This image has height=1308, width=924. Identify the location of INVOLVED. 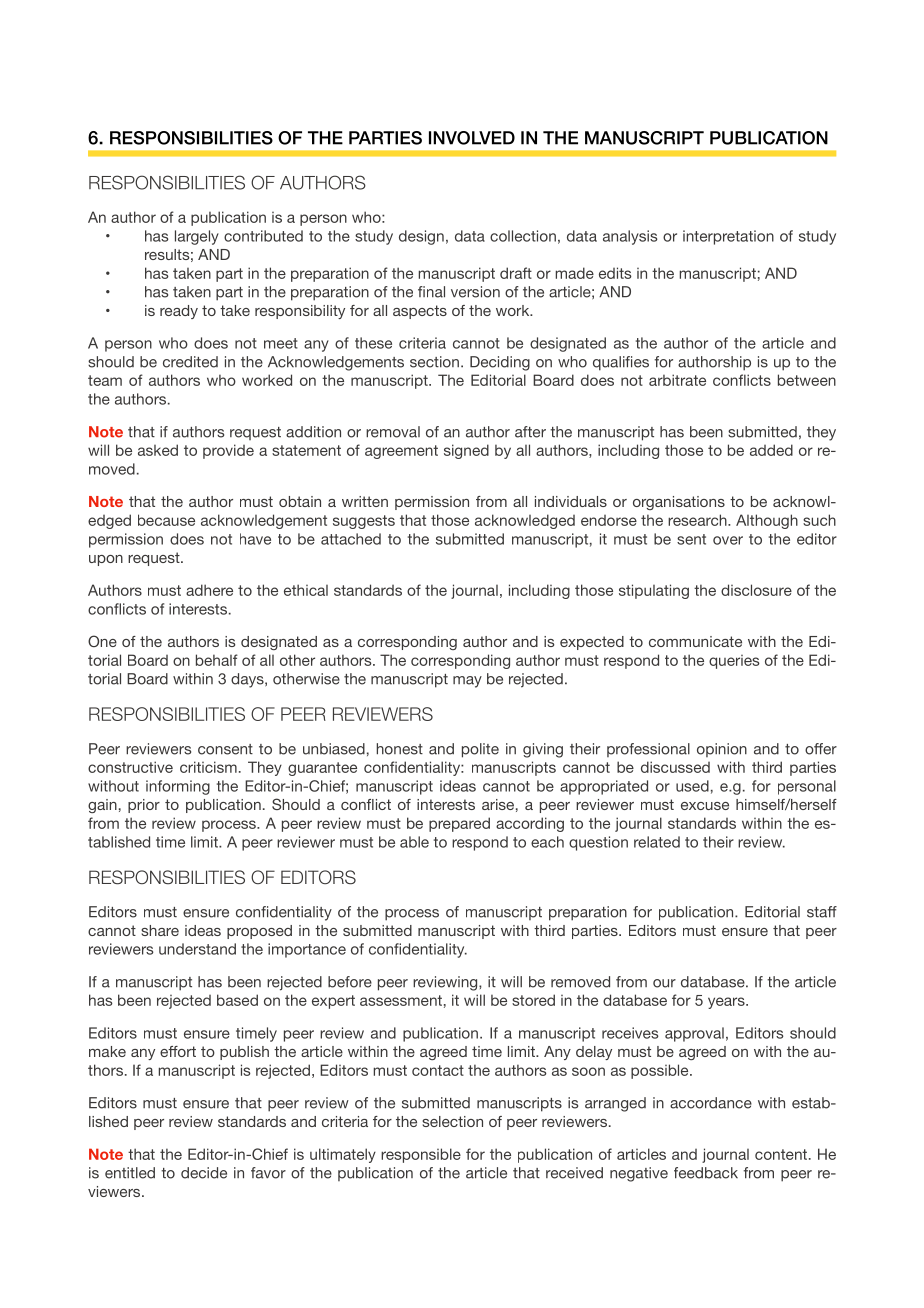
(472, 138).
